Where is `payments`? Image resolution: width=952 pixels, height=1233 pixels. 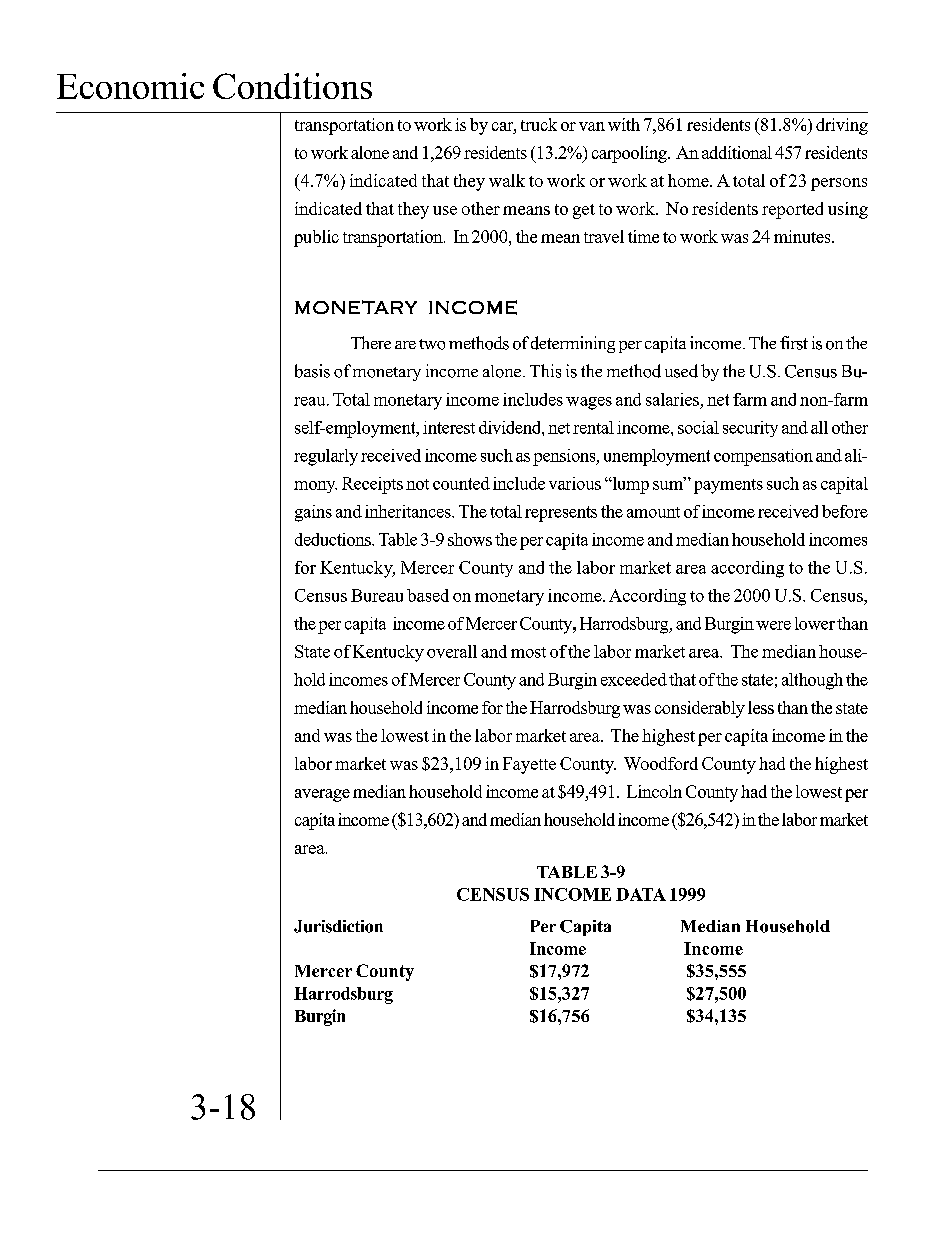 payments is located at coordinates (728, 486).
